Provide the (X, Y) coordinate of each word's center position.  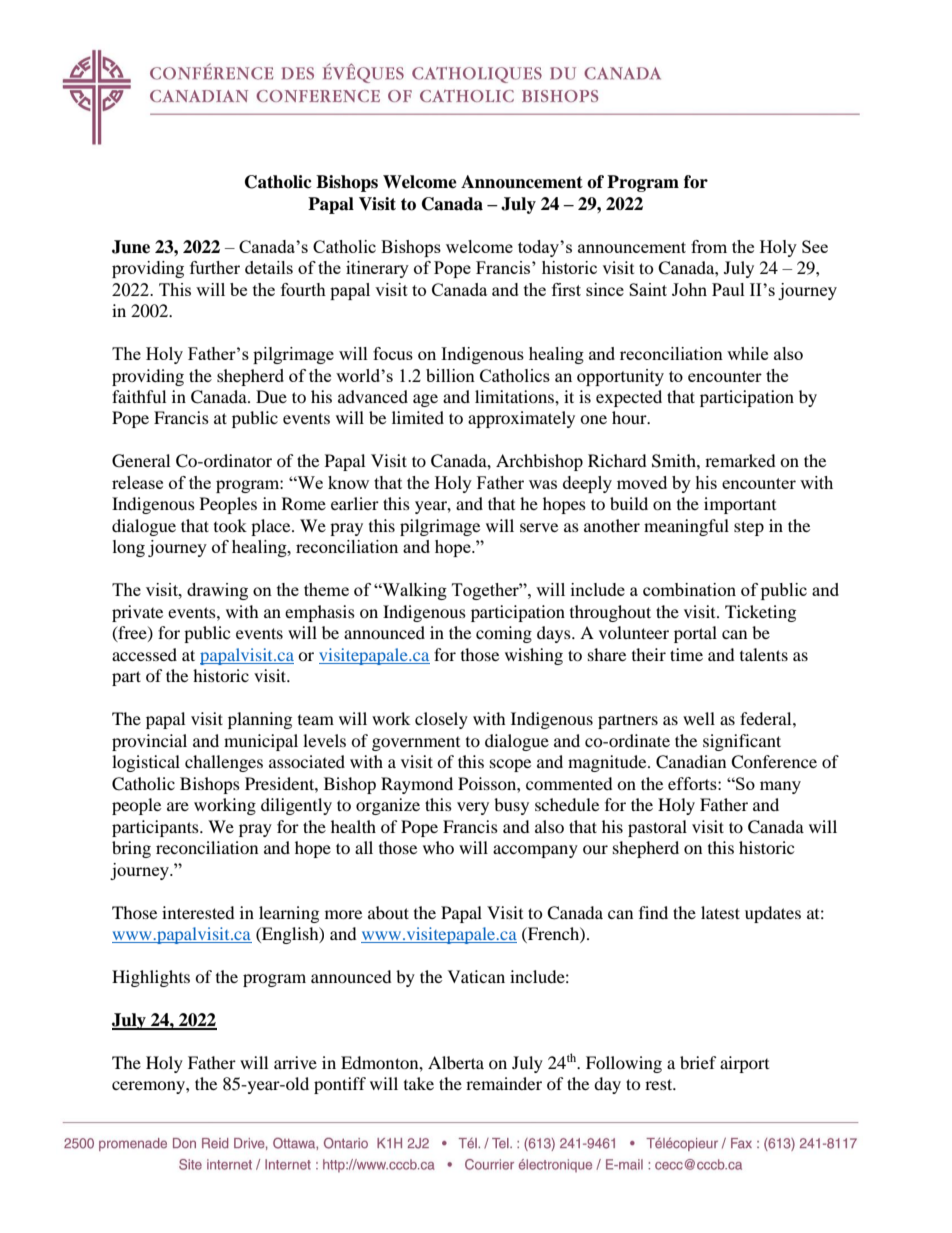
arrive (295, 1062)
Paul (728, 289)
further (215, 267)
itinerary (377, 269)
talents (764, 654)
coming (504, 634)
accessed (144, 654)
